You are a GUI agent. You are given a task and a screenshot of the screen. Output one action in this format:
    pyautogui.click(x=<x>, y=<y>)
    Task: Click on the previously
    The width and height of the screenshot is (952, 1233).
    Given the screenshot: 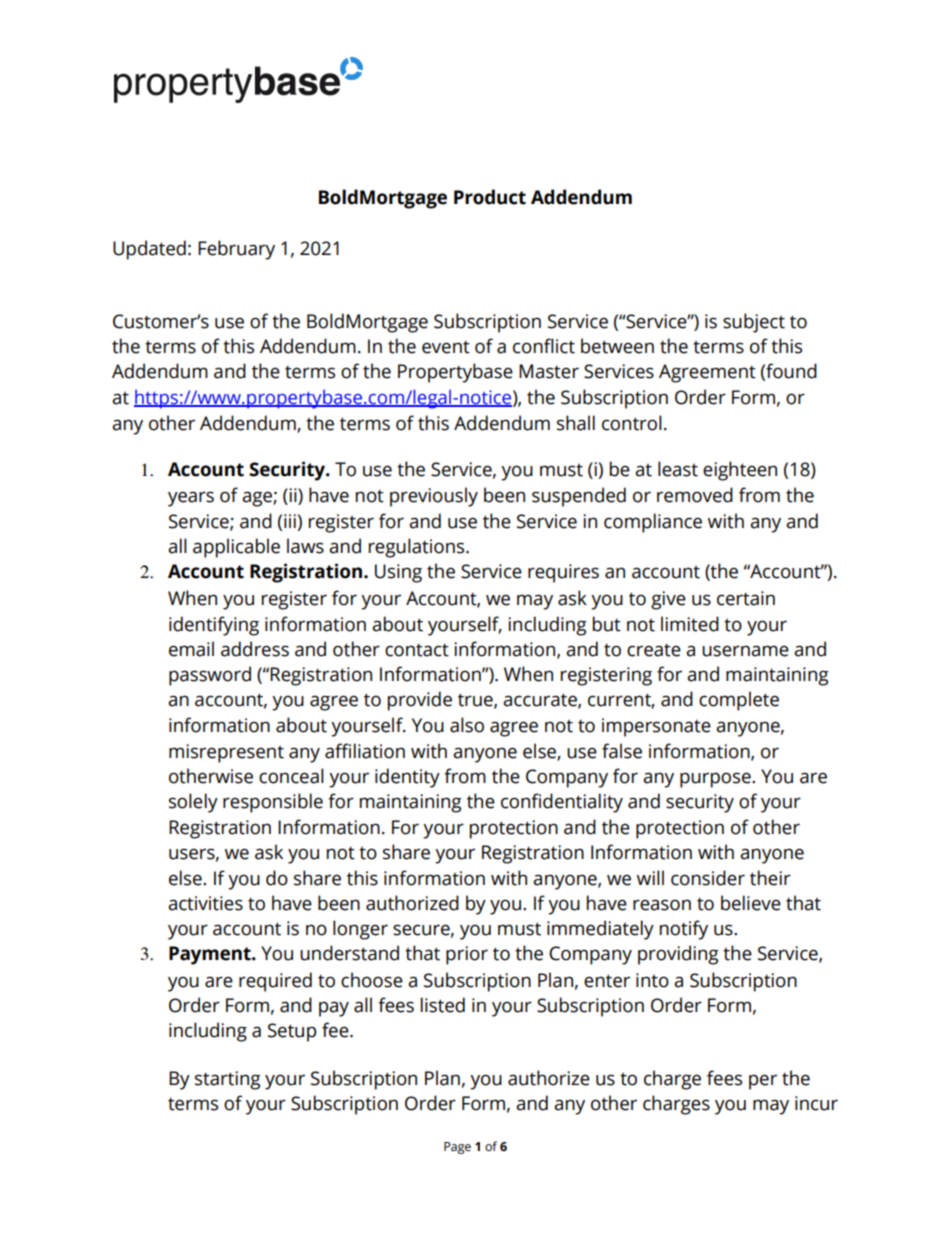 What is the action you would take?
    pyautogui.click(x=434, y=497)
